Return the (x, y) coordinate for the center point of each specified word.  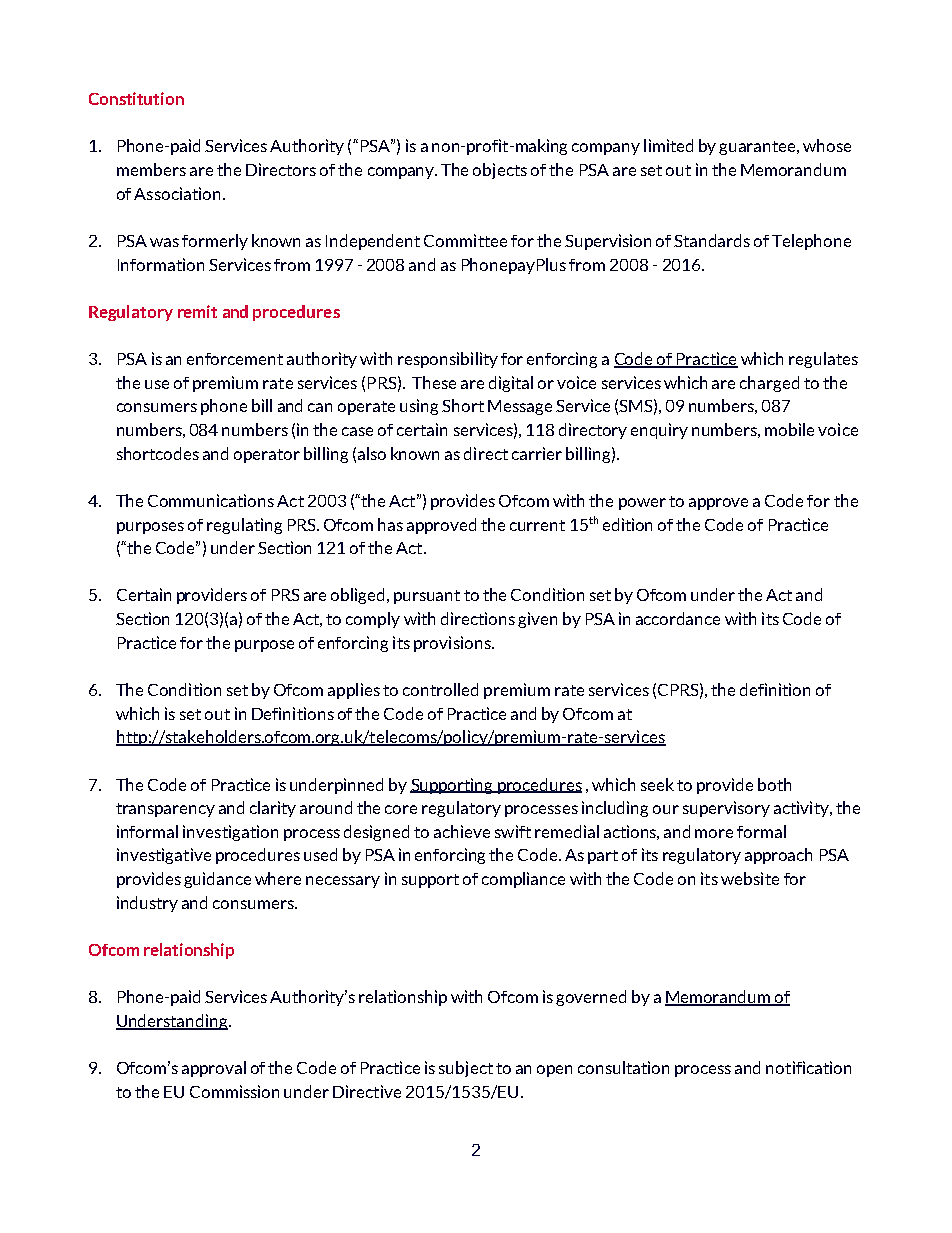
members (151, 169)
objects (500, 171)
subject (466, 1069)
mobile (789, 429)
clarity (273, 809)
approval (214, 1069)
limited (668, 145)
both (774, 784)
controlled (440, 689)
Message (520, 407)
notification (808, 1067)
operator (267, 456)
